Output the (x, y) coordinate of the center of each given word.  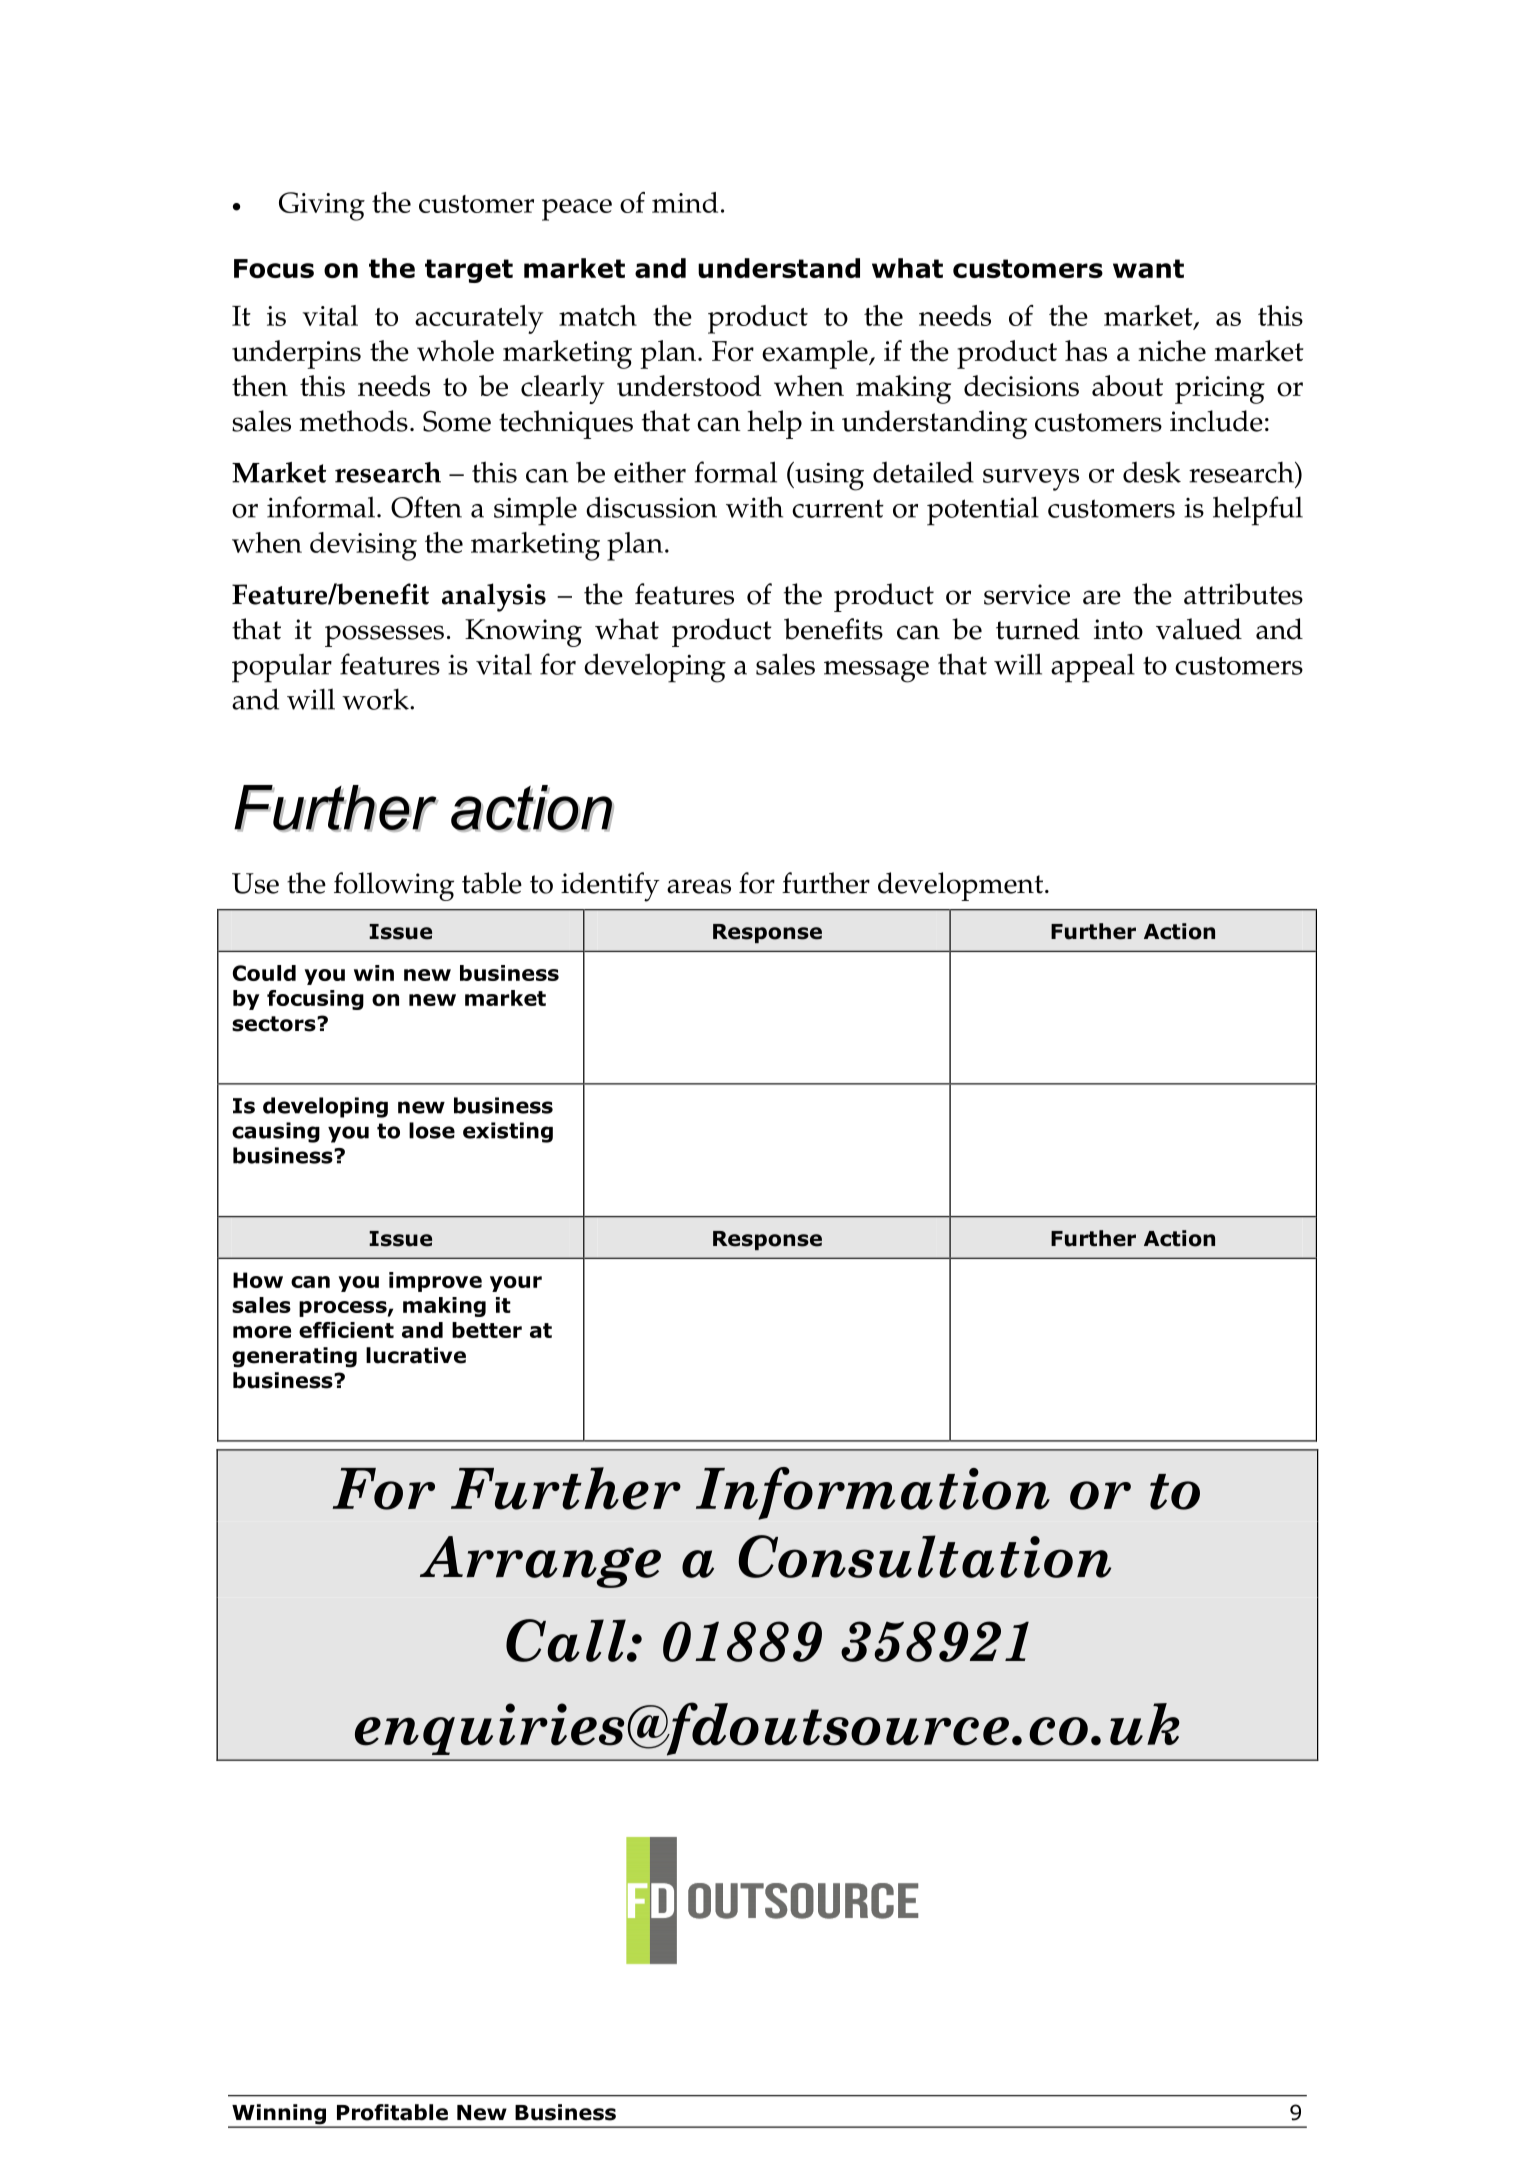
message (876, 672)
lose (432, 1130)
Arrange (540, 1562)
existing (508, 1132)
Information (873, 1493)
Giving (322, 206)
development (962, 886)
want (1148, 268)
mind (685, 202)
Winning (279, 2115)
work (376, 699)
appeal (1093, 668)
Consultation (924, 1556)
